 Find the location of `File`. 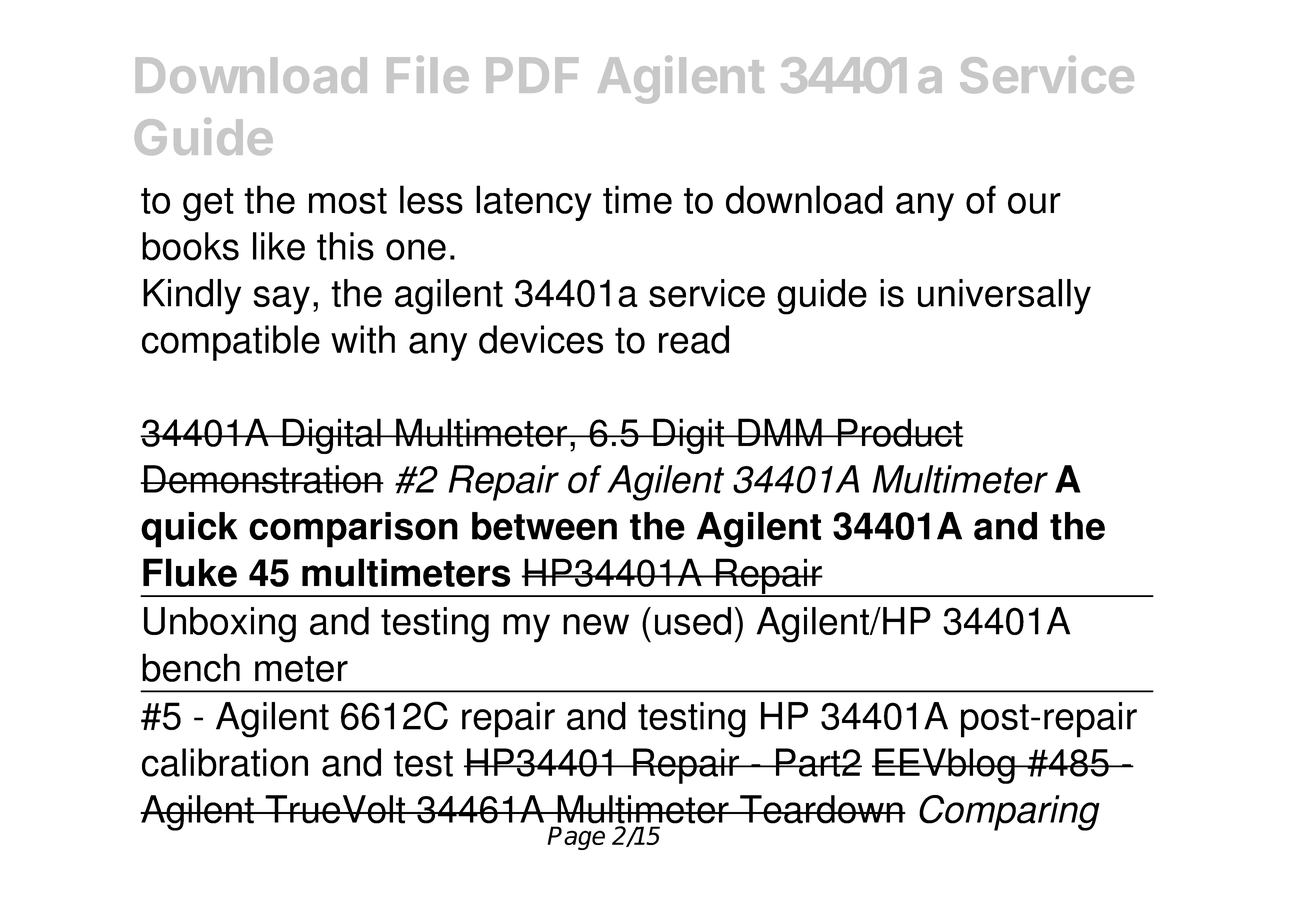

File is located at coordinates (428, 74).
